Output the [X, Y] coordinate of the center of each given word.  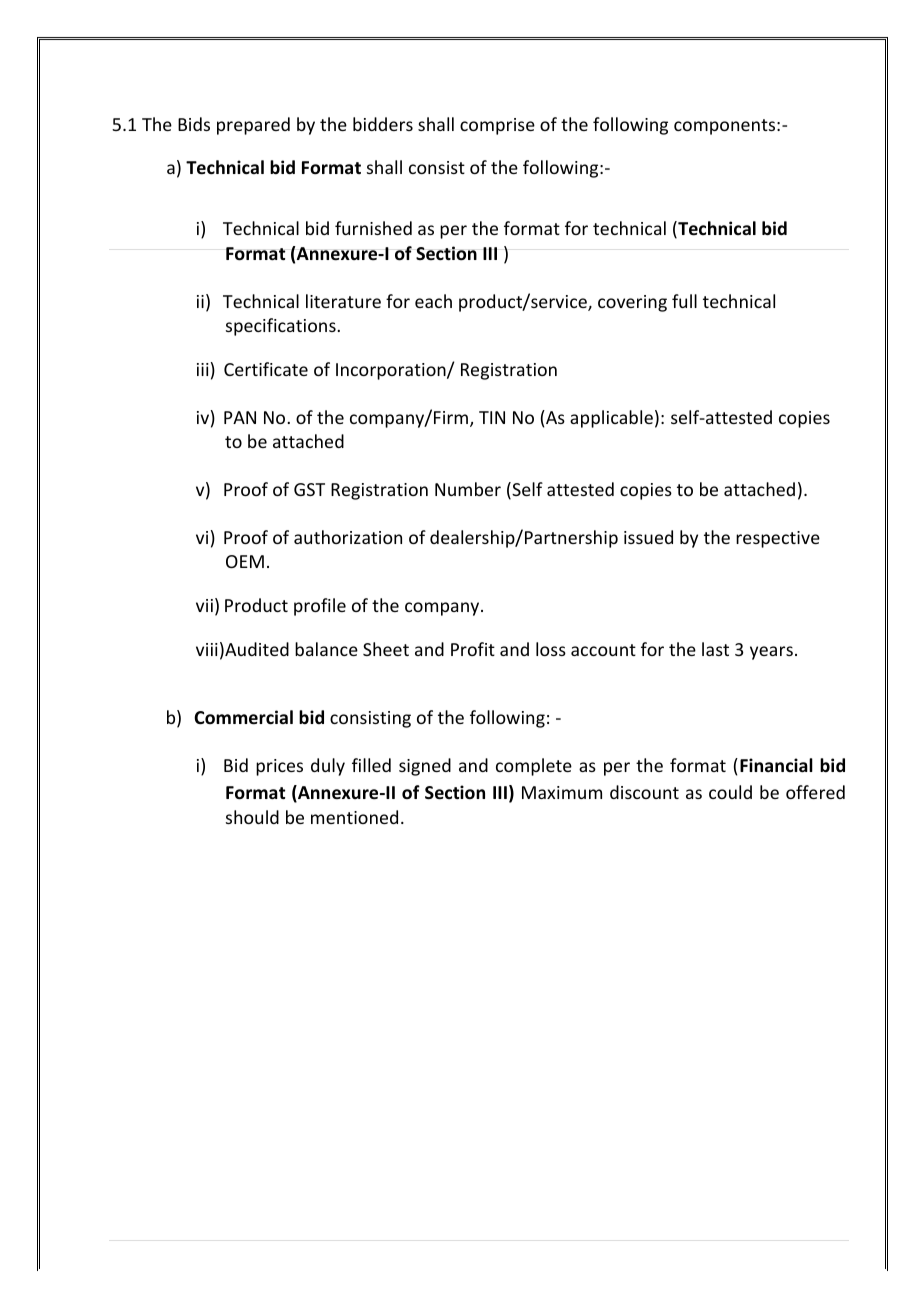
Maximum [562, 792]
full [684, 301]
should [252, 817]
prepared [253, 126]
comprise [497, 126]
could [730, 792]
